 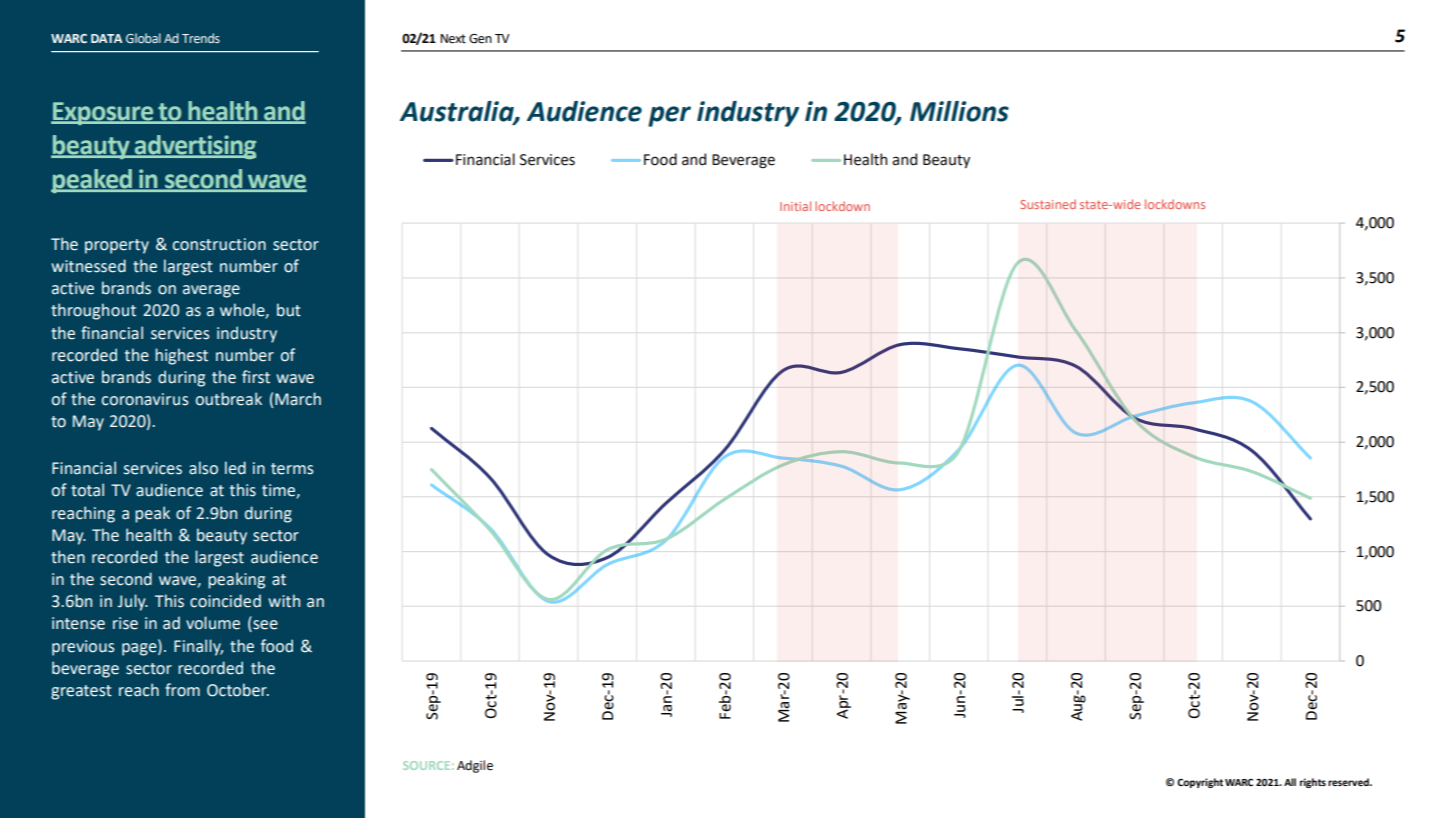 What do you see at coordinates (292, 469) in the document?
I see `terms` at bounding box center [292, 469].
